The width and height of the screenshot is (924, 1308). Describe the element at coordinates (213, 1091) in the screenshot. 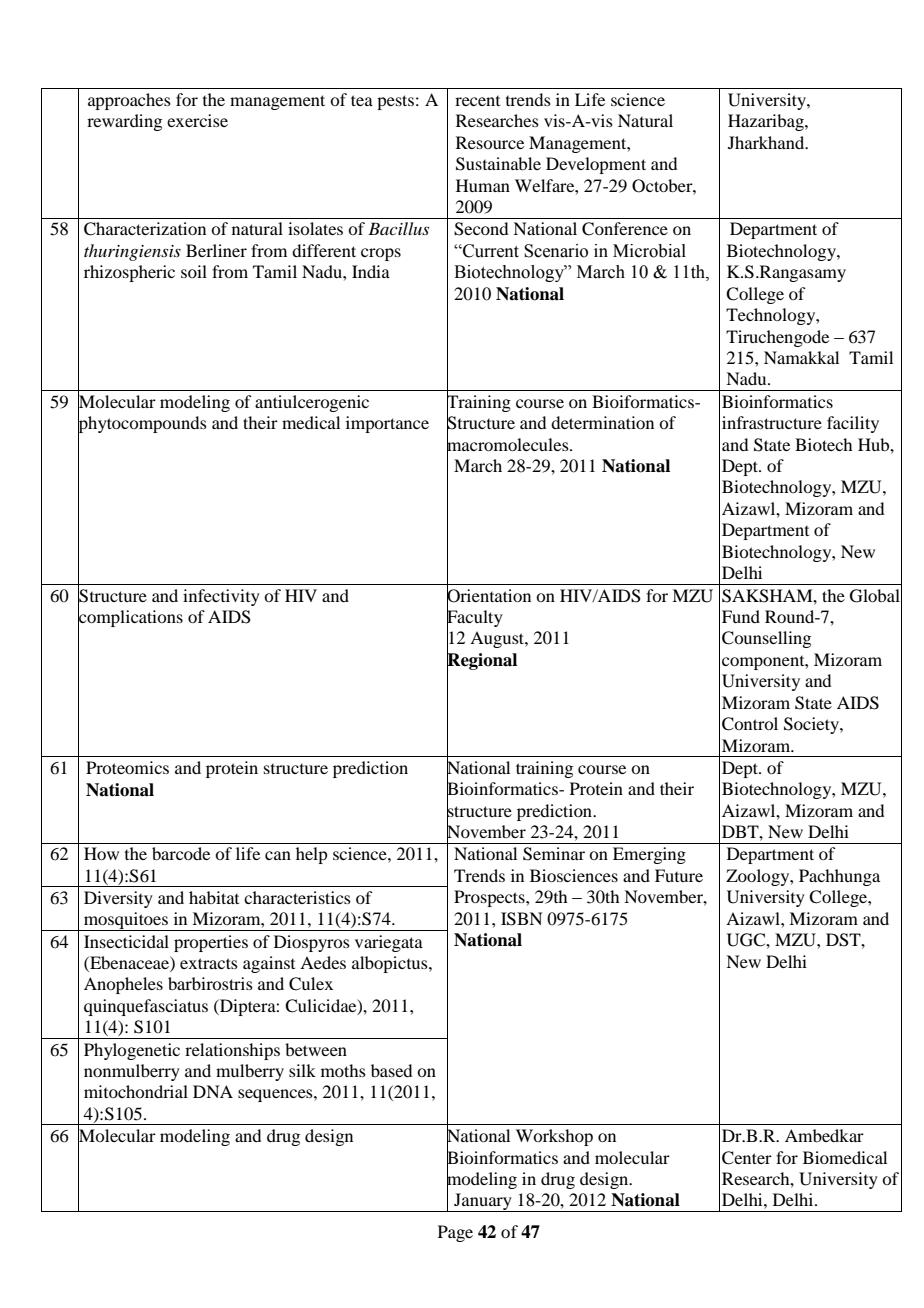

I see `DNA` at that location.
